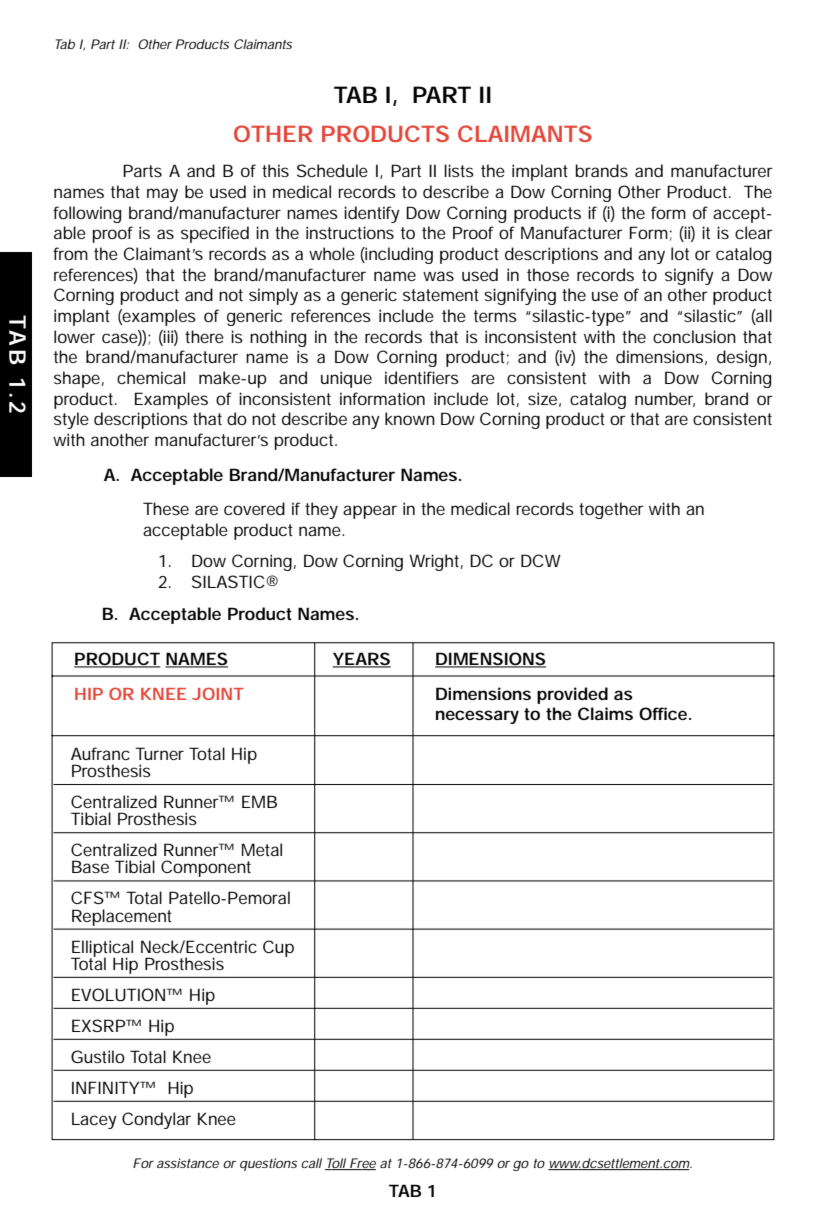 The height and width of the screenshot is (1212, 826). What do you see at coordinates (162, 195) in the screenshot?
I see `may` at bounding box center [162, 195].
